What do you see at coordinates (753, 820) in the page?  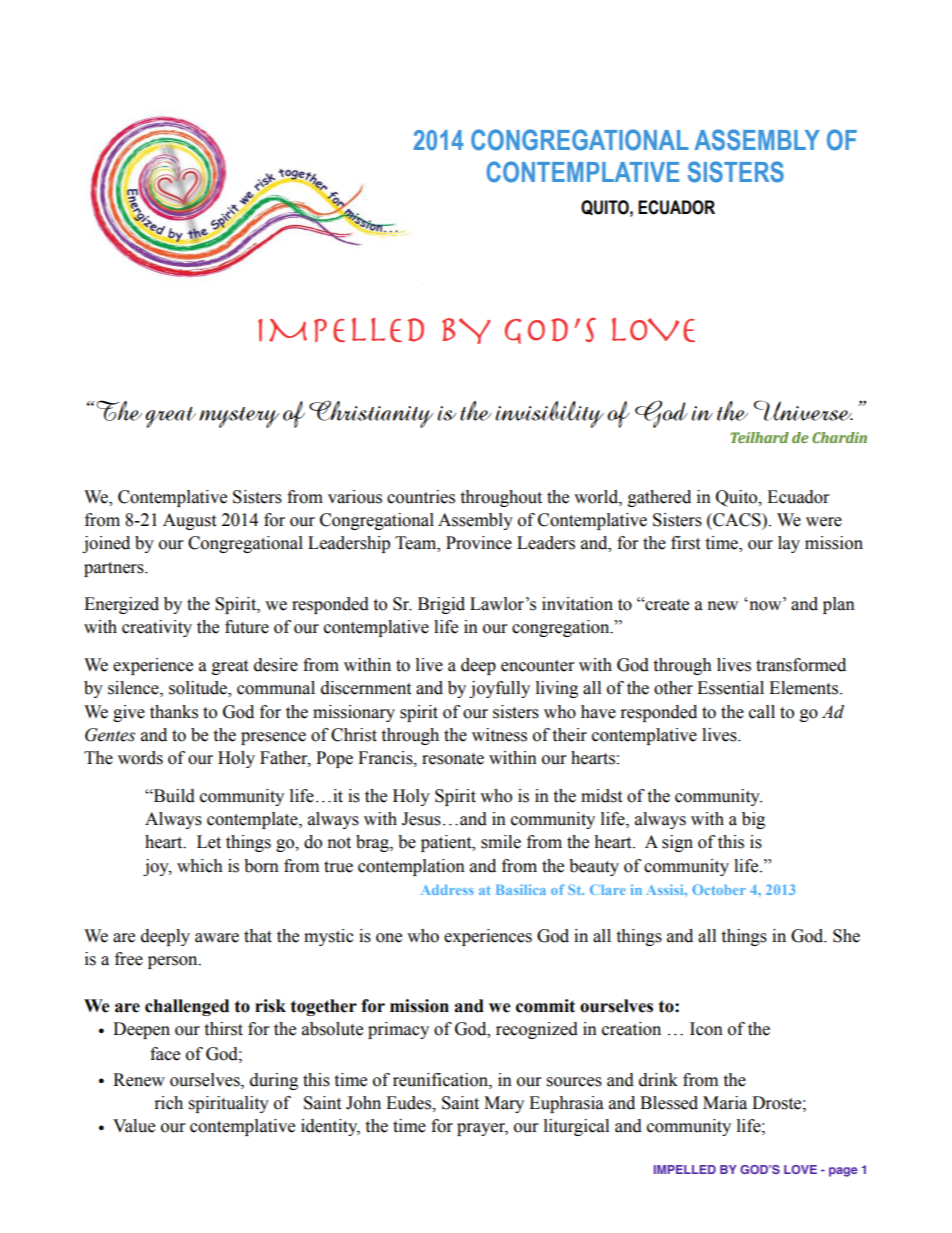 I see `big` at bounding box center [753, 820].
